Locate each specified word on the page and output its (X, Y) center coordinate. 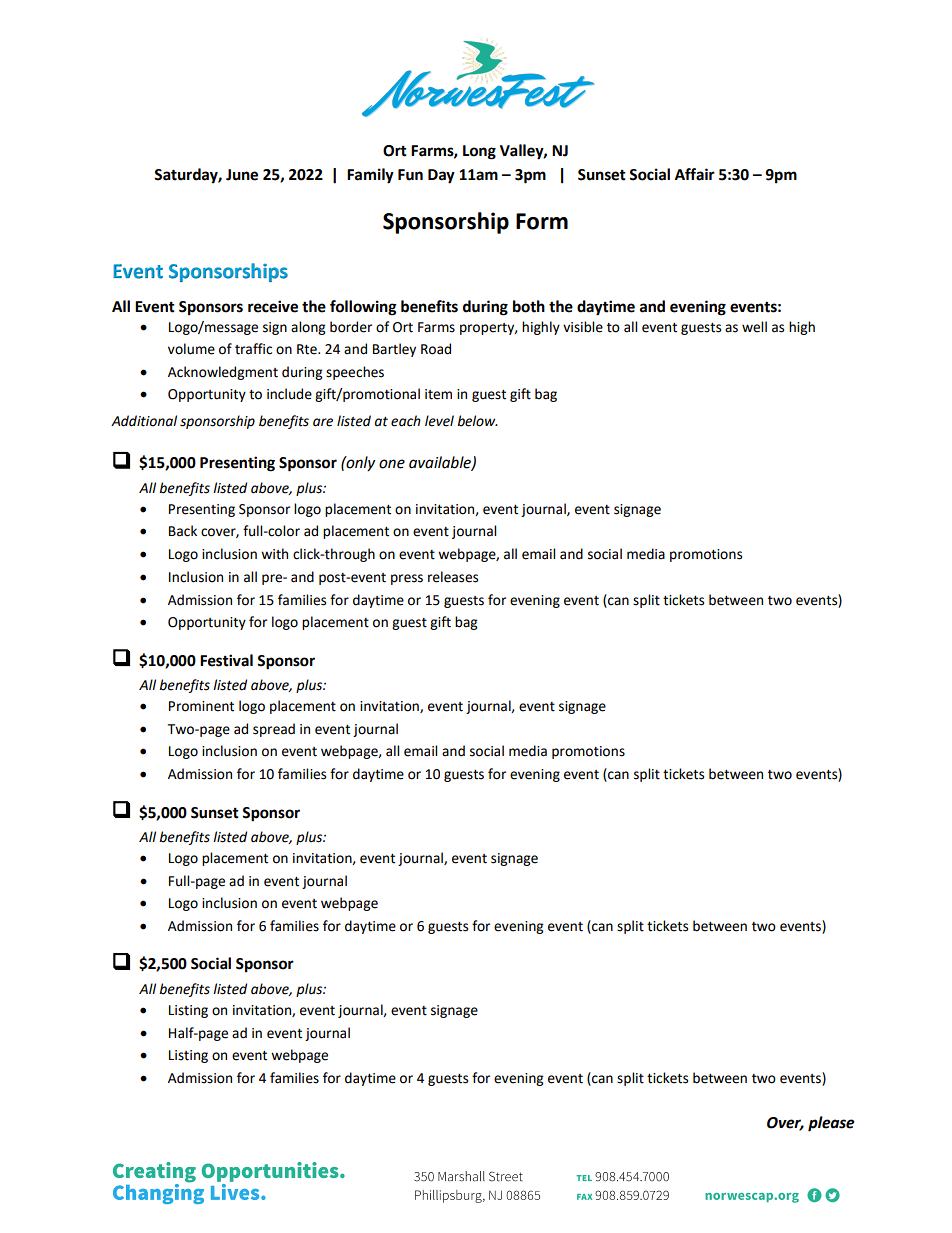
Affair (695, 174)
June (242, 175)
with (274, 554)
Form (542, 221)
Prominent (201, 706)
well (754, 327)
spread (274, 730)
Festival (226, 660)
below (477, 421)
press (407, 579)
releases (453, 577)
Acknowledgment (223, 373)
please (831, 1124)
